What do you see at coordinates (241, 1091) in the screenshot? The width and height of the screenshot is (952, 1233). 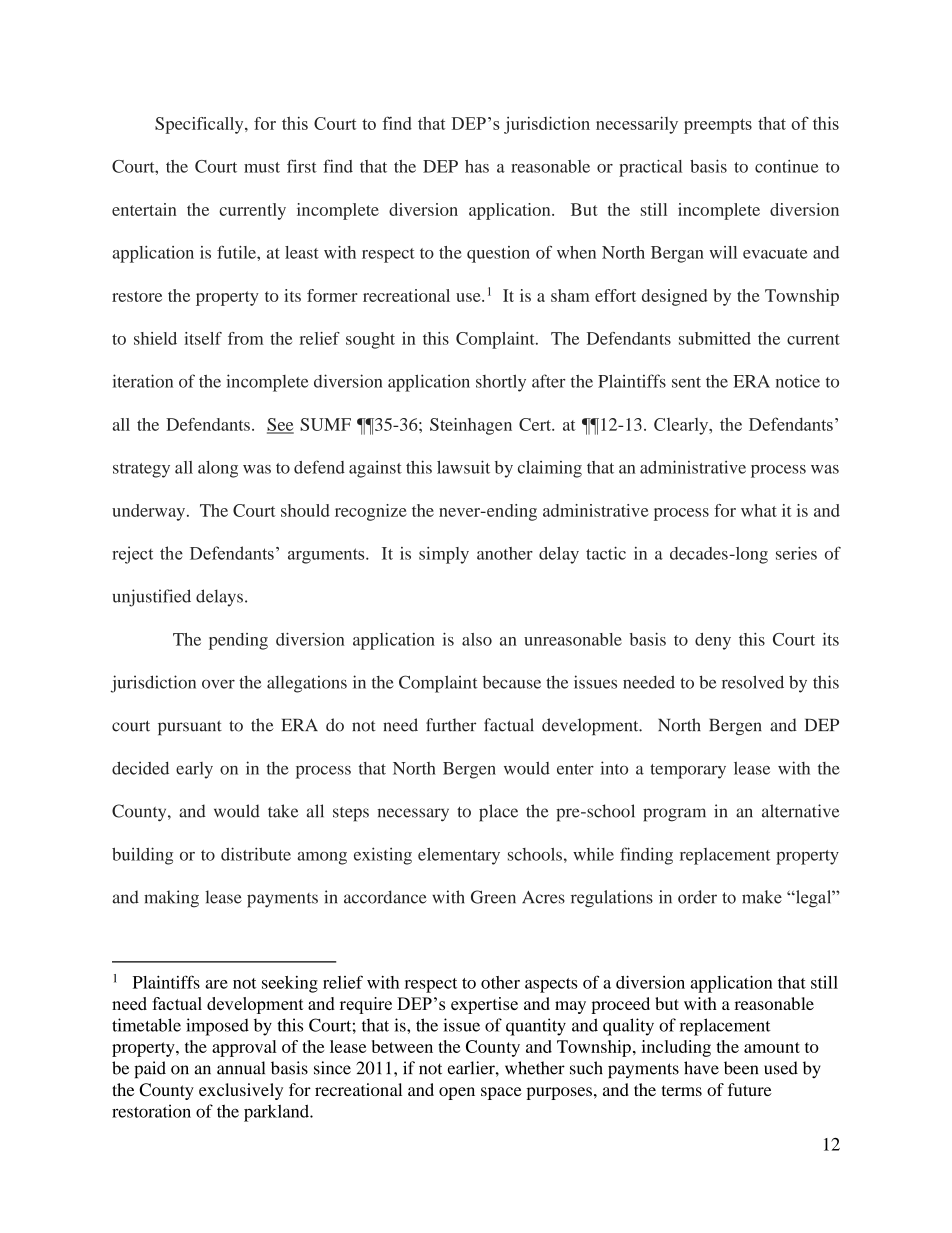 I see `exclusively` at bounding box center [241, 1091].
